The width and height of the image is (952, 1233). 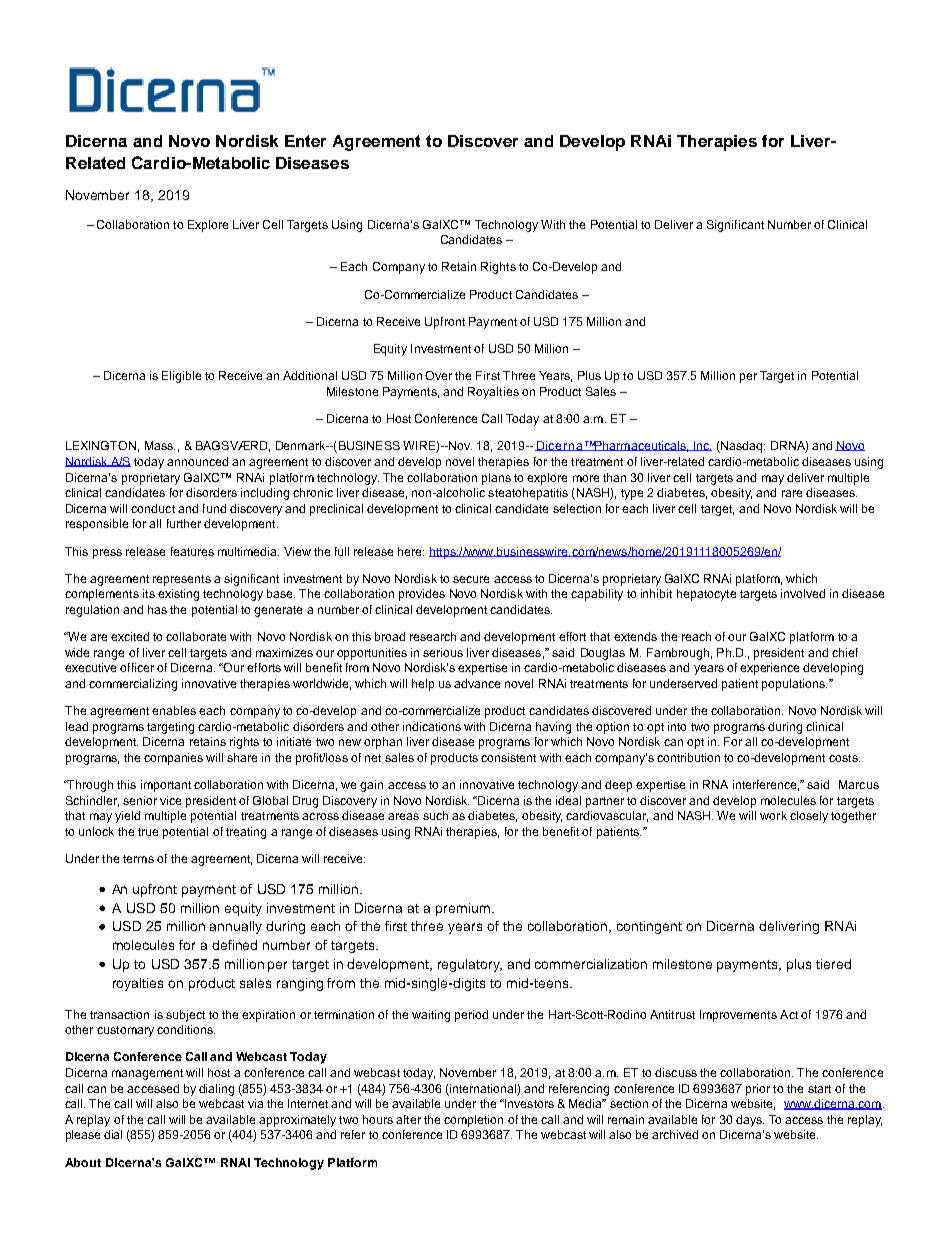 I want to click on please, so click(x=83, y=1136).
